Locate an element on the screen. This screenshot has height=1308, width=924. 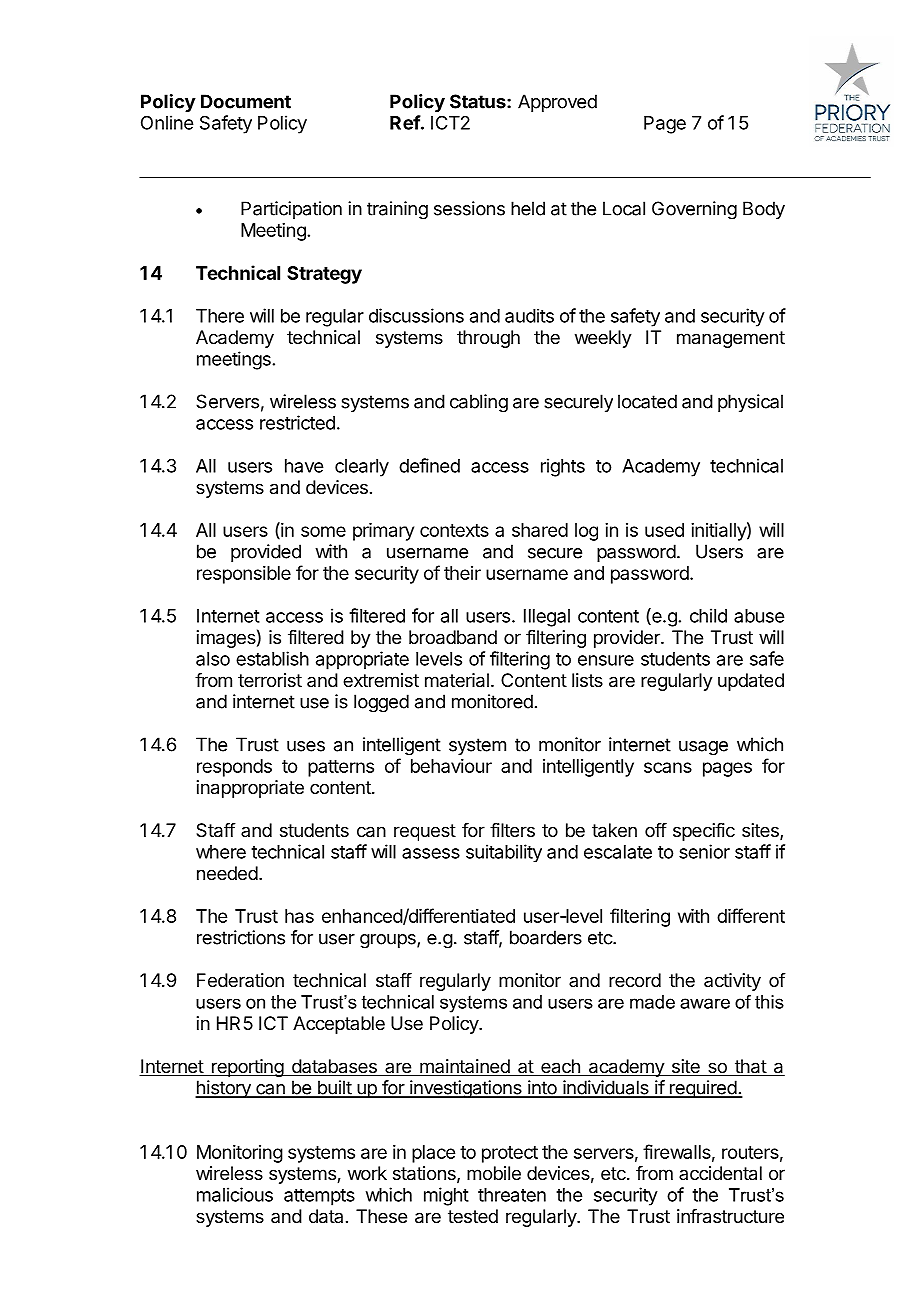
responsible is located at coordinates (244, 575).
